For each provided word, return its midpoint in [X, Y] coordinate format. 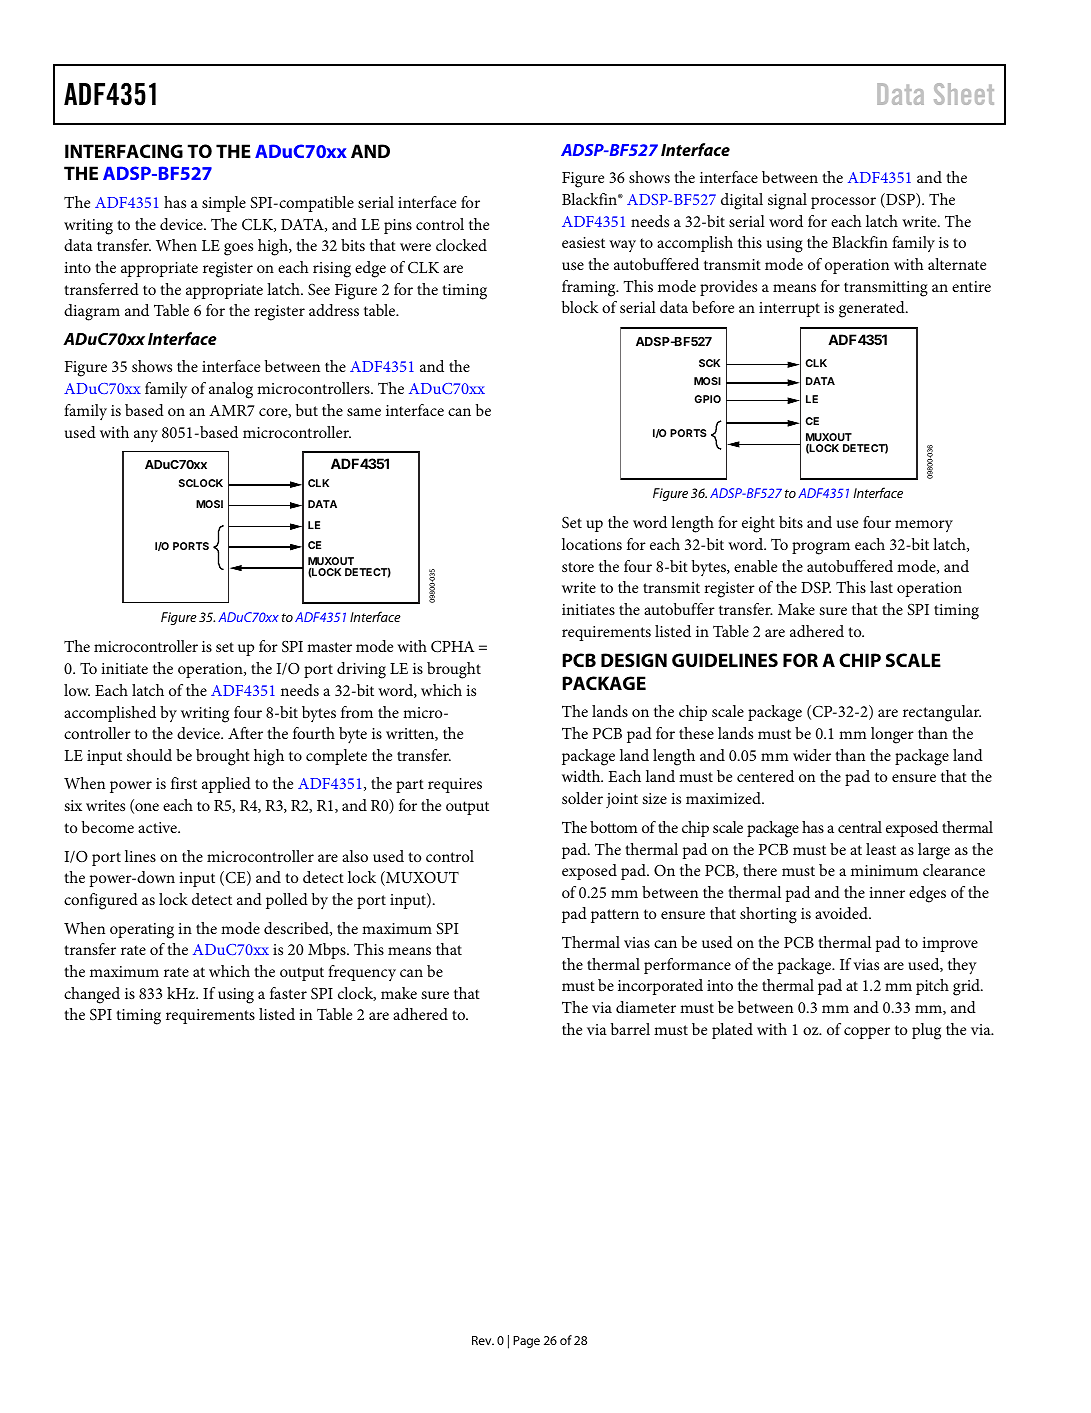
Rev [483, 1340]
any [146, 436]
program [821, 548]
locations [592, 544]
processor [843, 203]
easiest [583, 242]
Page [526, 1342]
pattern [615, 916]
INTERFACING [124, 151]
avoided [842, 913]
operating [142, 931]
